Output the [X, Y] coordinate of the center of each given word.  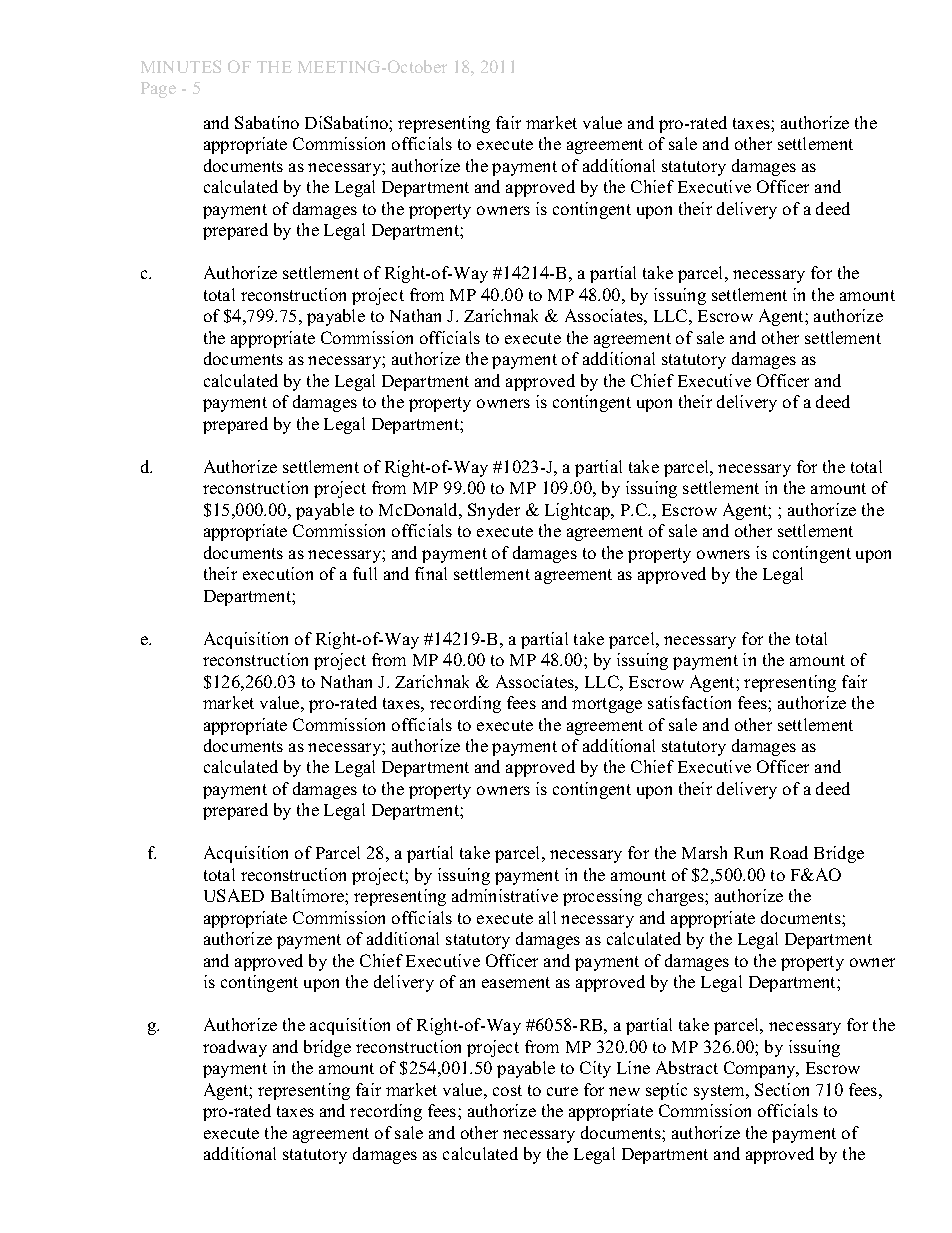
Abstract [687, 1067]
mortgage [607, 705]
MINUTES [181, 66]
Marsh [704, 852]
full [365, 573]
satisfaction [689, 702]
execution [278, 573]
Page [158, 90]
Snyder [494, 511]
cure [562, 1091]
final [431, 573]
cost [507, 1090]
